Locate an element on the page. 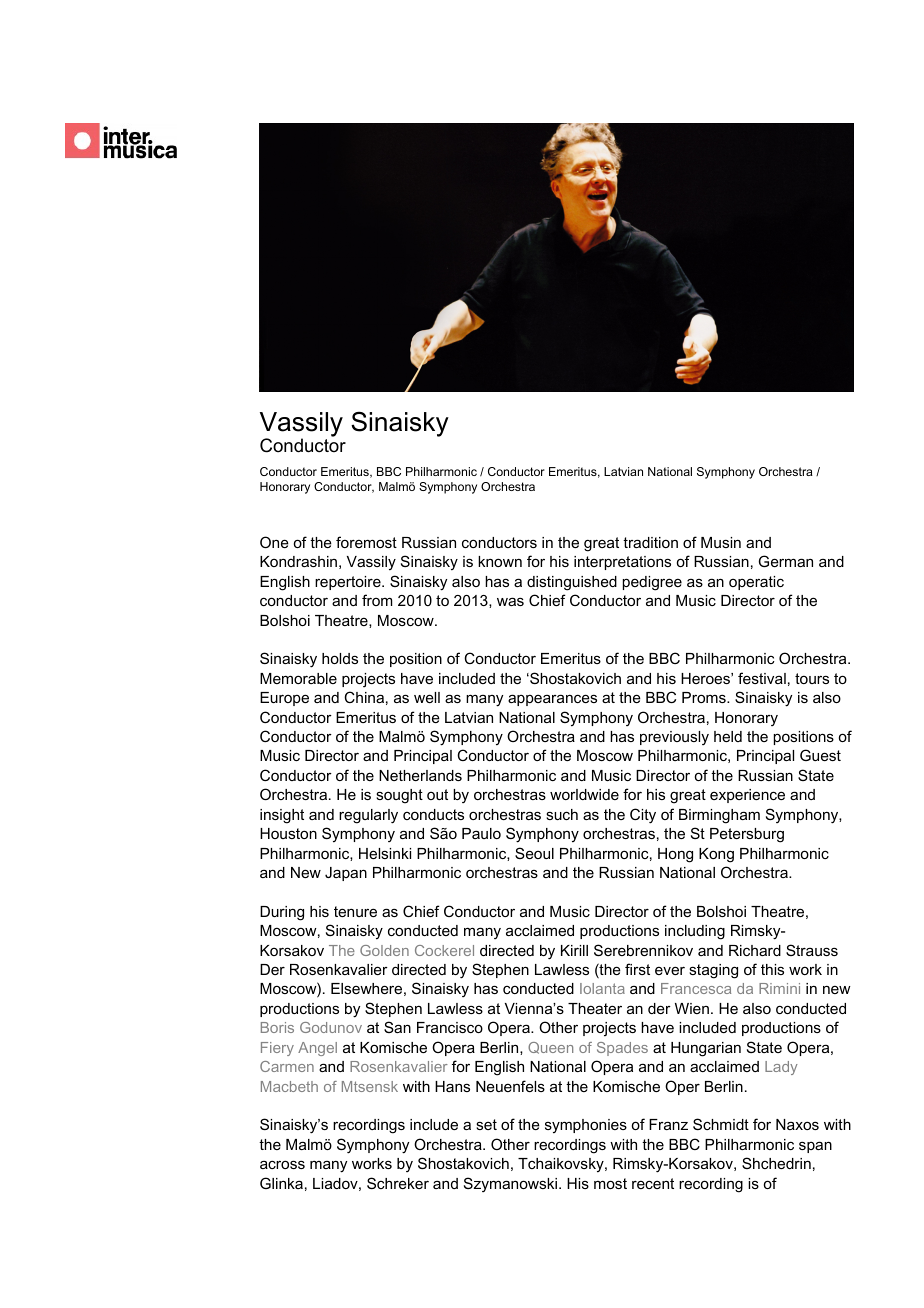 Image resolution: width=924 pixels, height=1308 pixels. repertoire is located at coordinates (349, 583).
